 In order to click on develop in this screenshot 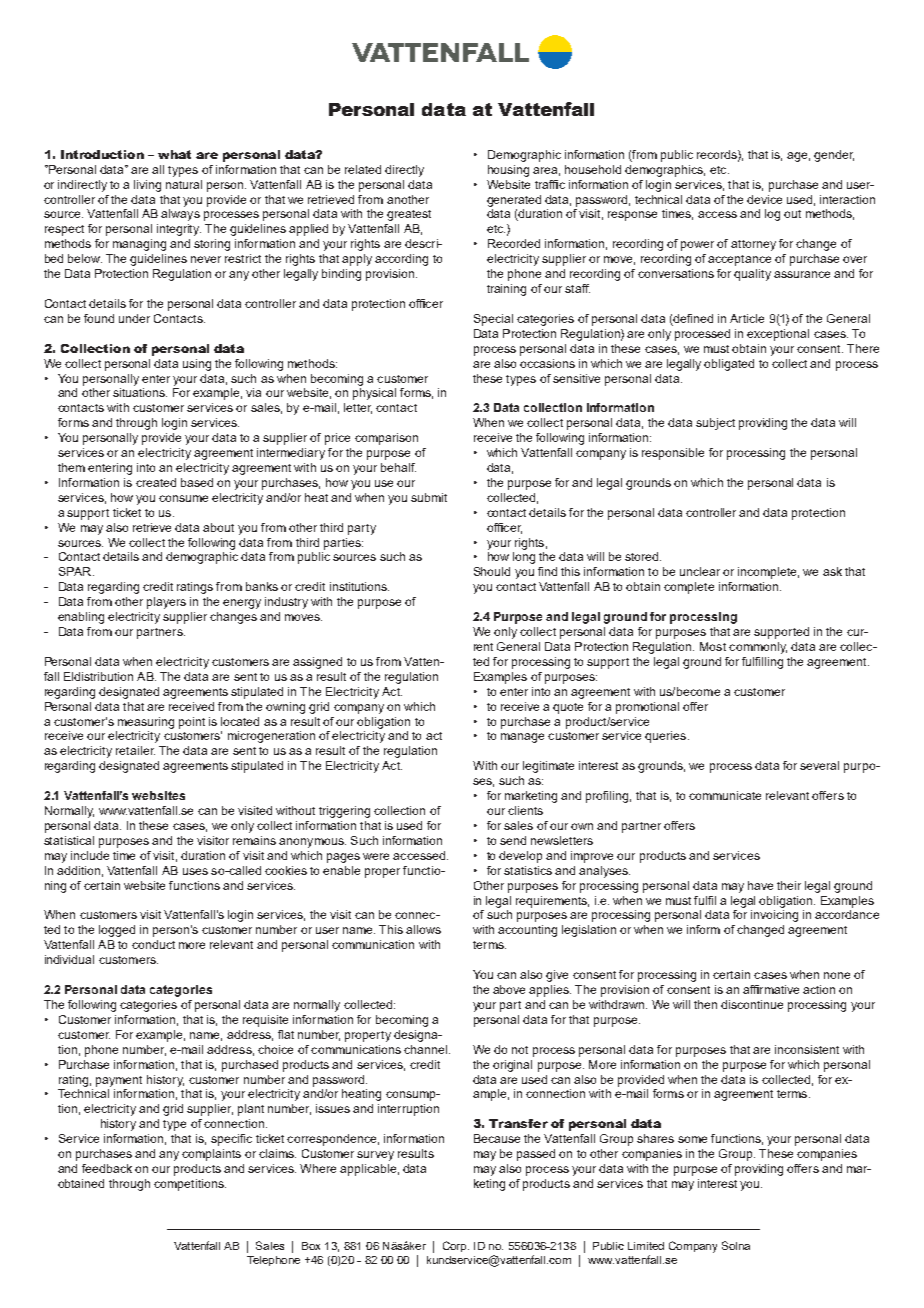, I will do `click(520, 857)`.
